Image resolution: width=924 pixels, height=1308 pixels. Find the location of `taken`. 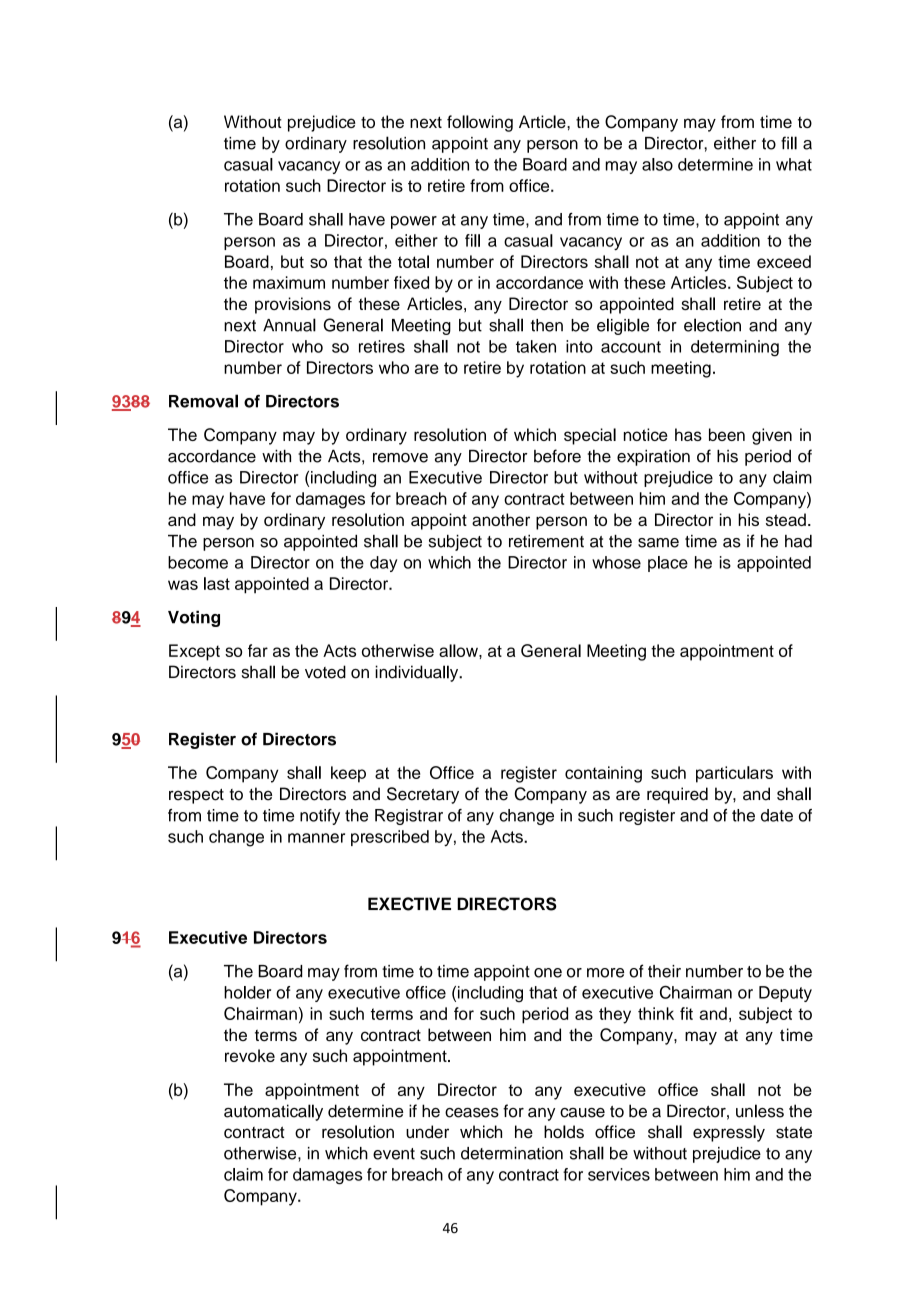

taken is located at coordinates (536, 346).
